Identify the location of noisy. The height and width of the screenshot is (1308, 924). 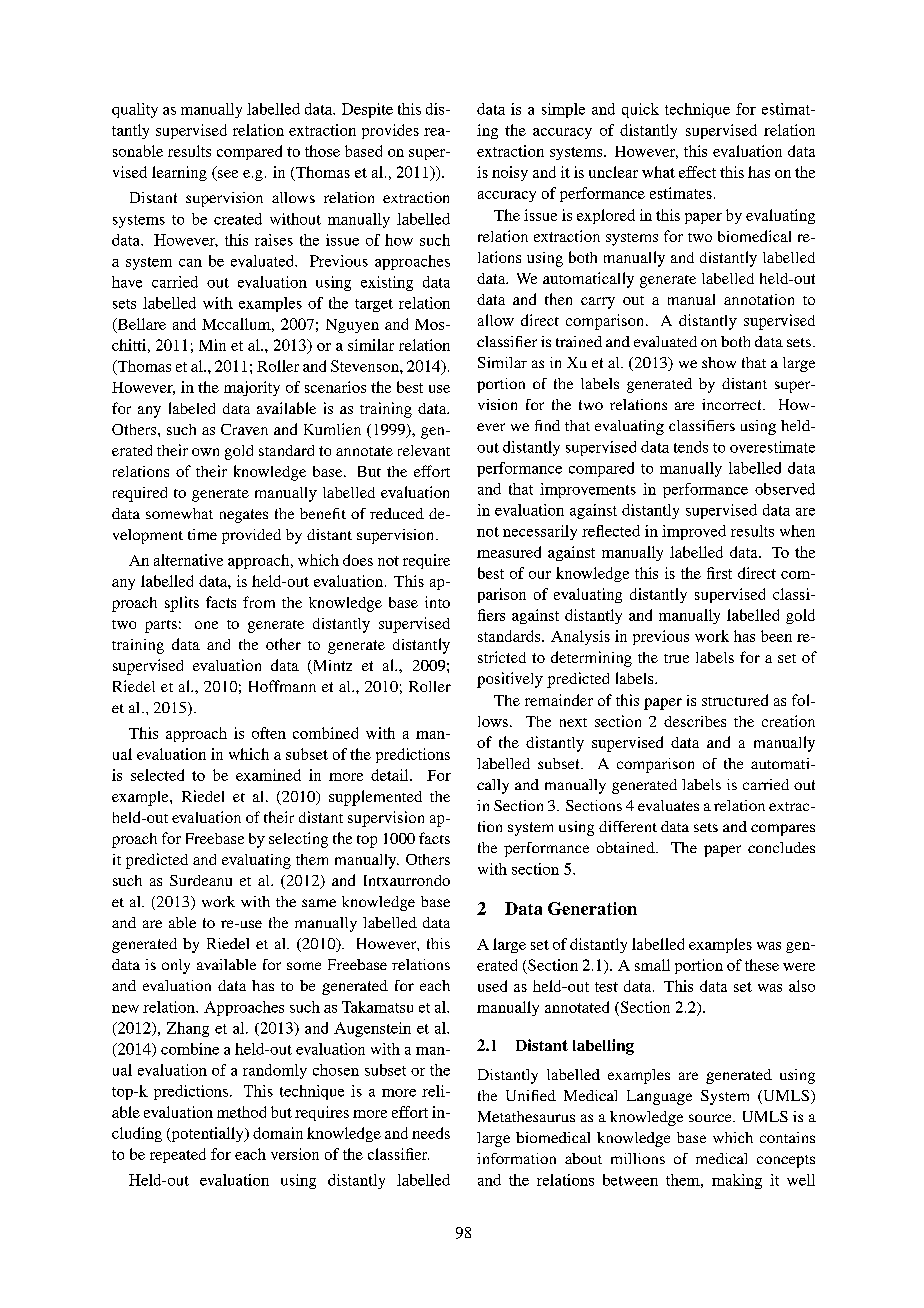
(510, 173).
